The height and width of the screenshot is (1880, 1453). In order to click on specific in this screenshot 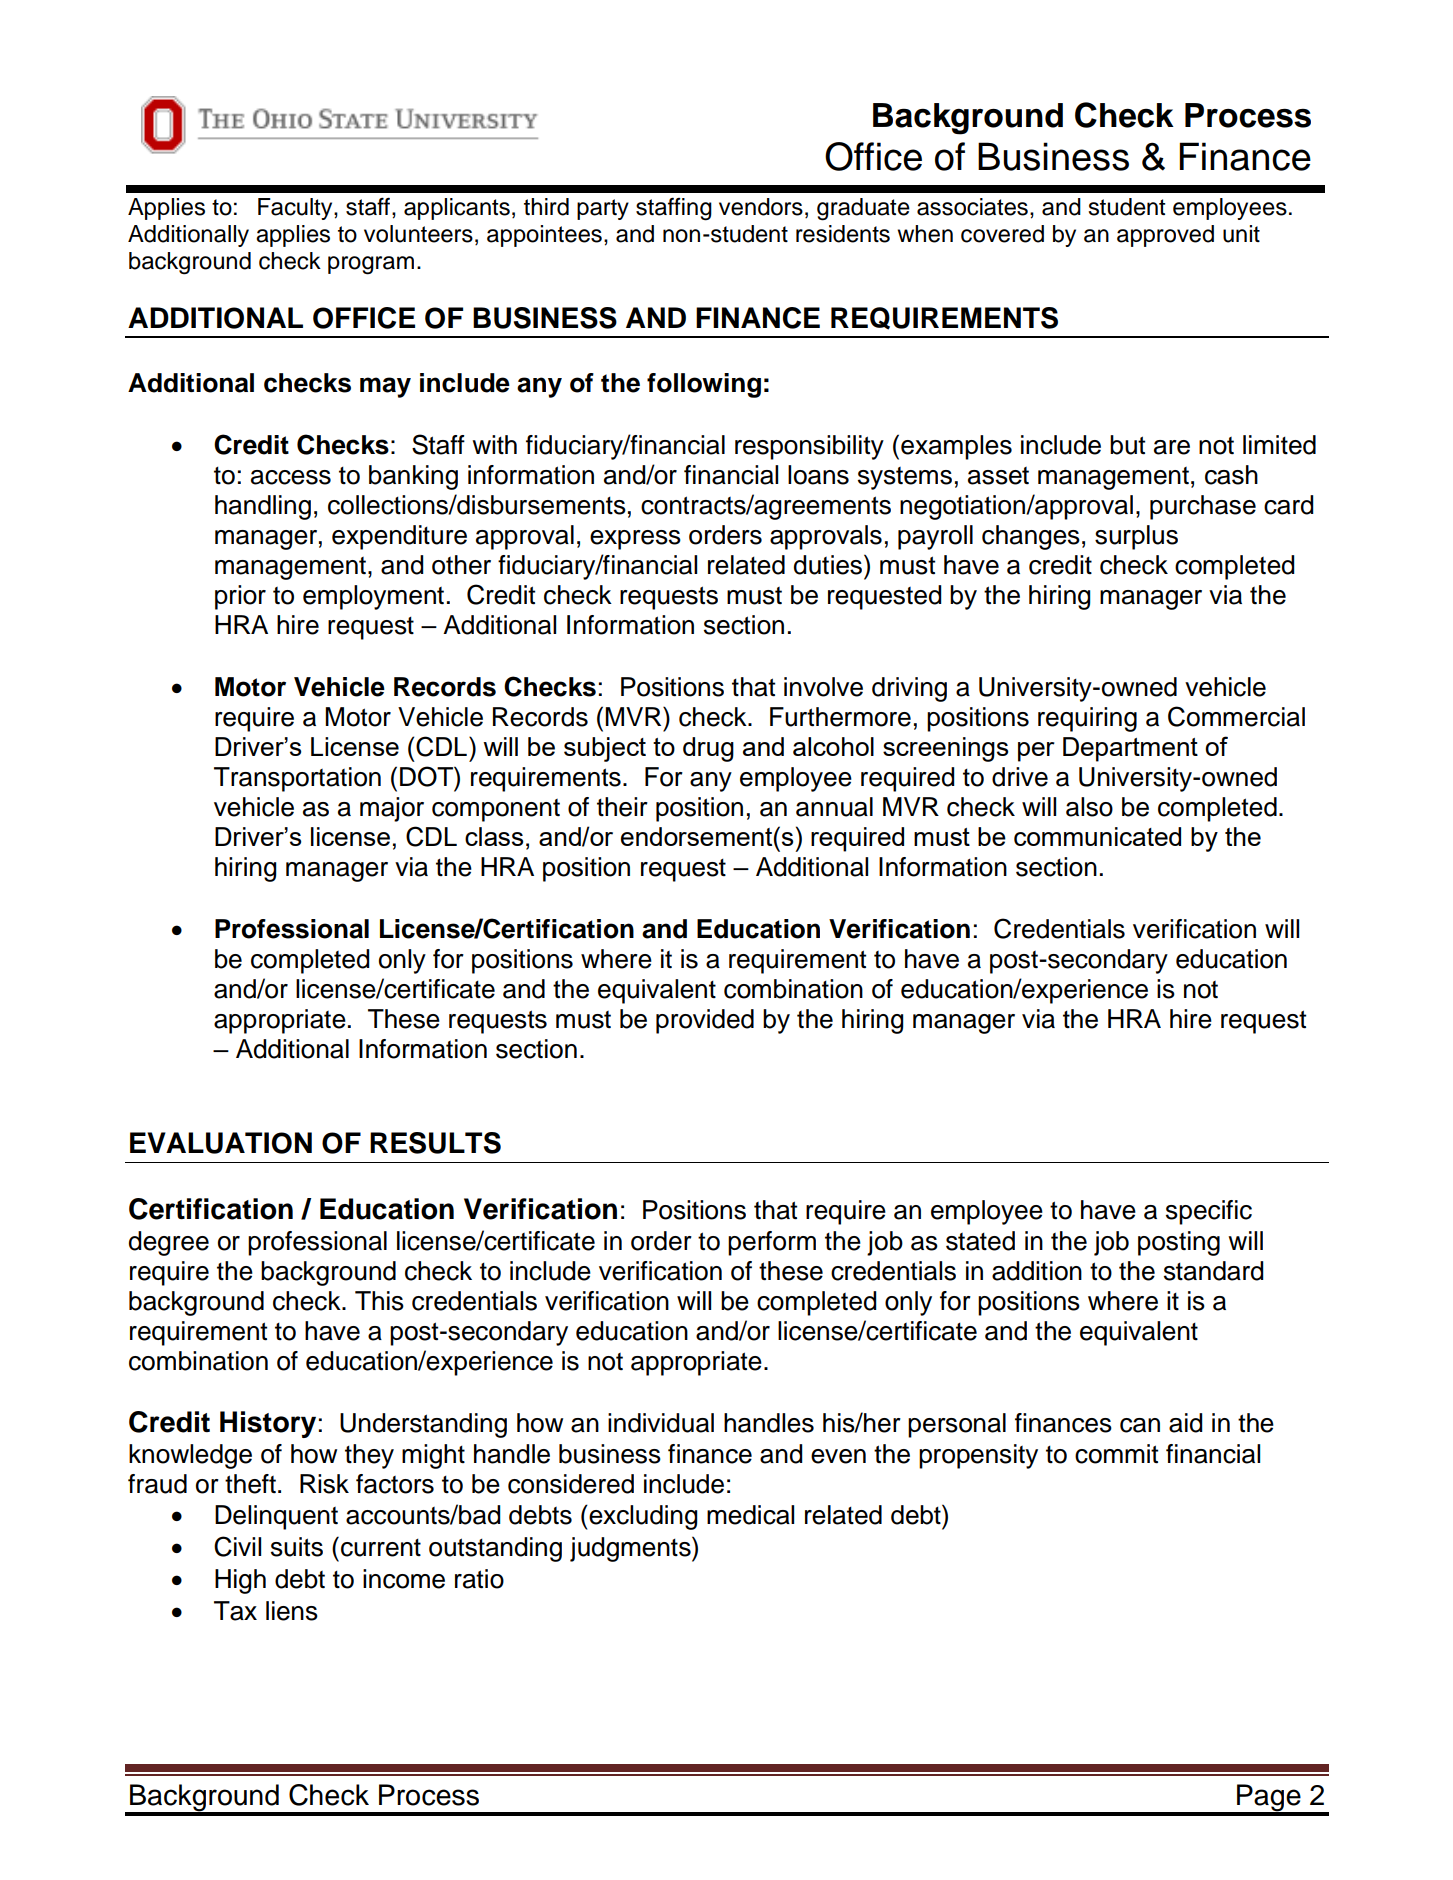, I will do `click(1209, 1212)`.
